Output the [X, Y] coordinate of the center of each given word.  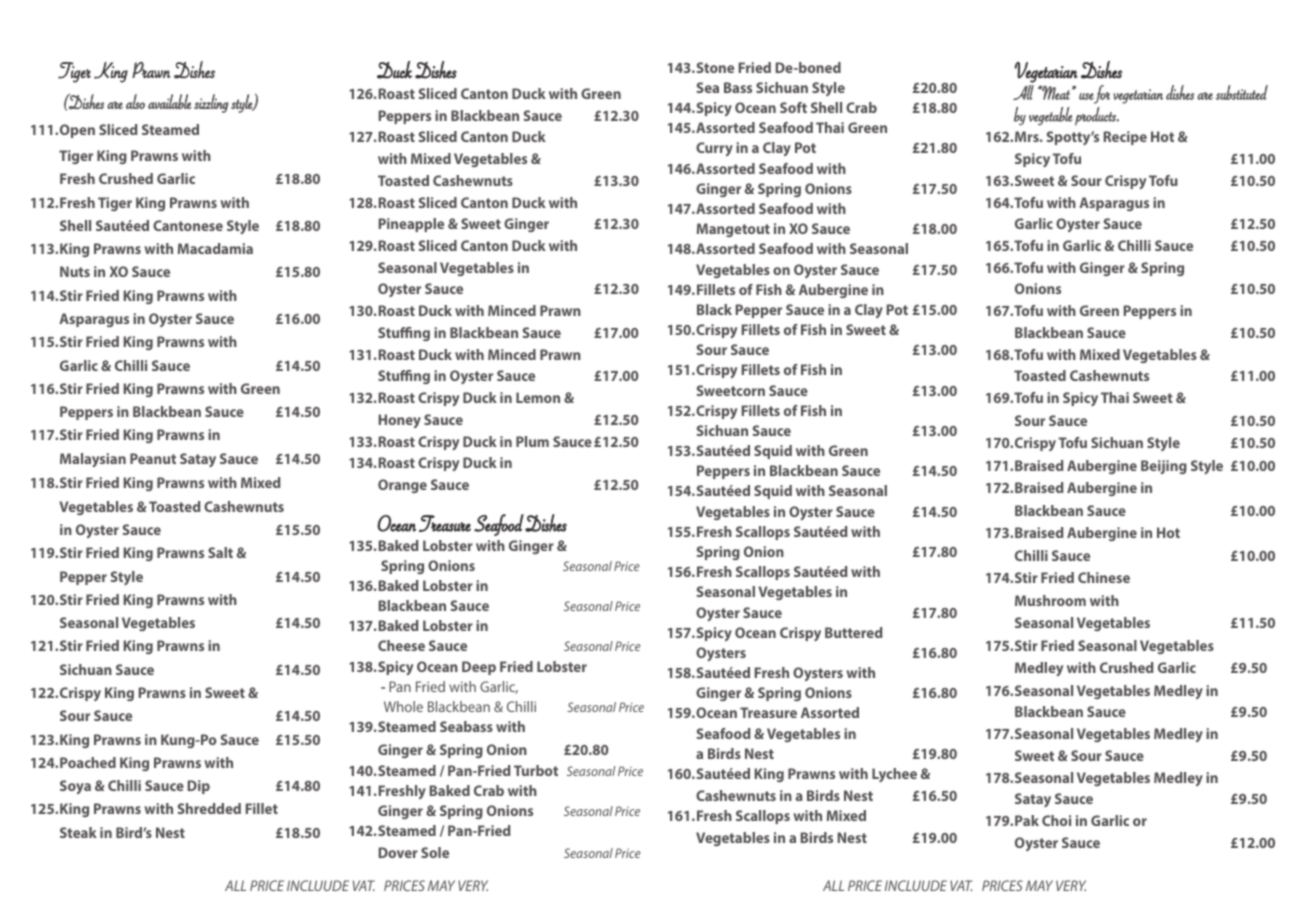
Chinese [1104, 577]
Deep [479, 668]
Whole [403, 706]
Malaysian [93, 460]
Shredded [209, 808]
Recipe [1125, 138]
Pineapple [411, 225]
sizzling [211, 103]
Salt [220, 552]
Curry [714, 149]
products [1096, 116]
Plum [532, 441]
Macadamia [215, 248]
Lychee [894, 775]
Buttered [854, 632]
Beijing [1164, 467]
